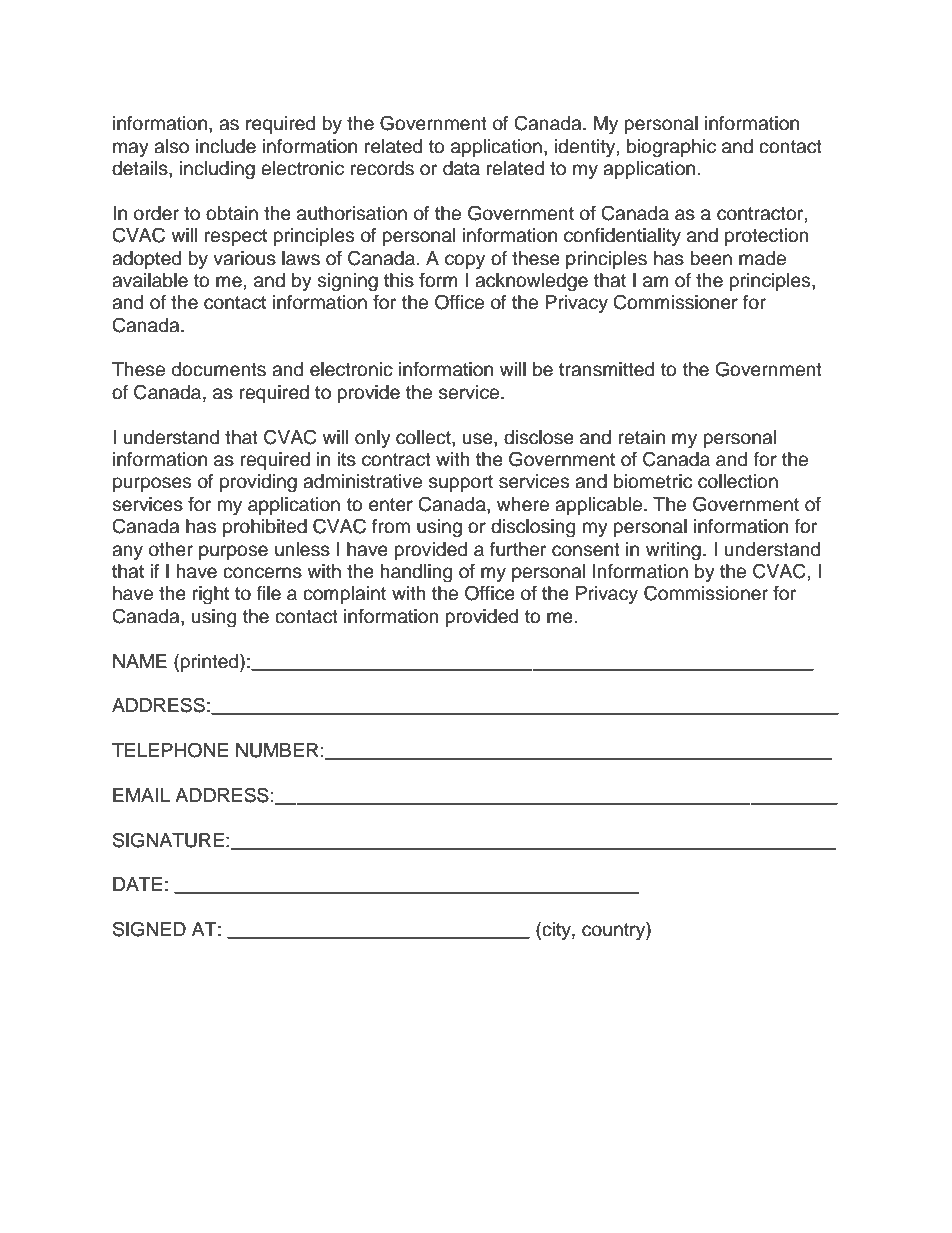 The width and height of the screenshot is (952, 1233). What do you see at coordinates (586, 550) in the screenshot?
I see `consent` at bounding box center [586, 550].
